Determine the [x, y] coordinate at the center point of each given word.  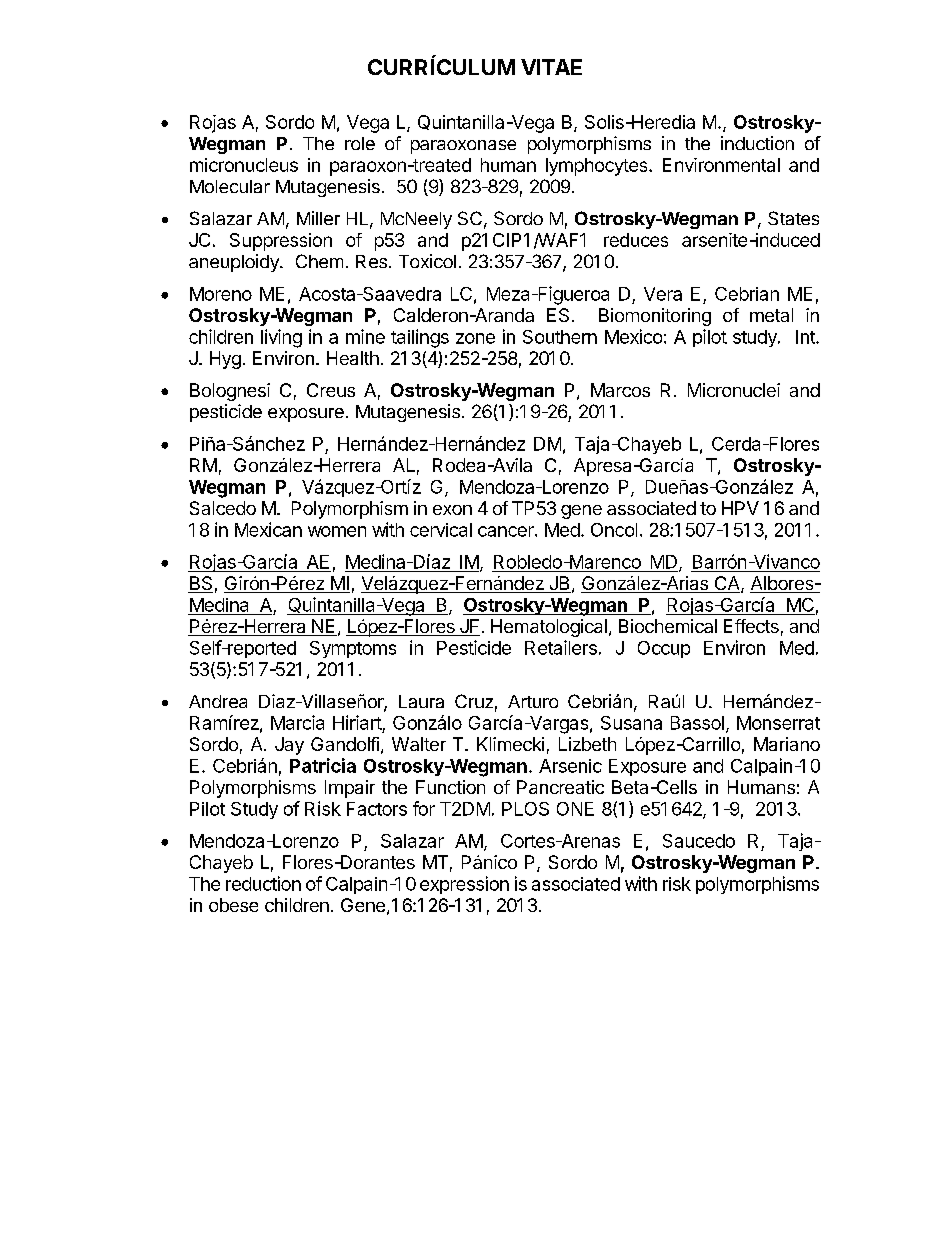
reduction [263, 883]
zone [475, 338]
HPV [740, 508]
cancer [507, 531]
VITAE [551, 67]
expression [464, 885]
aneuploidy [235, 263]
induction [757, 143]
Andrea [218, 701]
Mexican [268, 529]
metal [771, 315]
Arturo [533, 701]
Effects [751, 626]
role [360, 143]
